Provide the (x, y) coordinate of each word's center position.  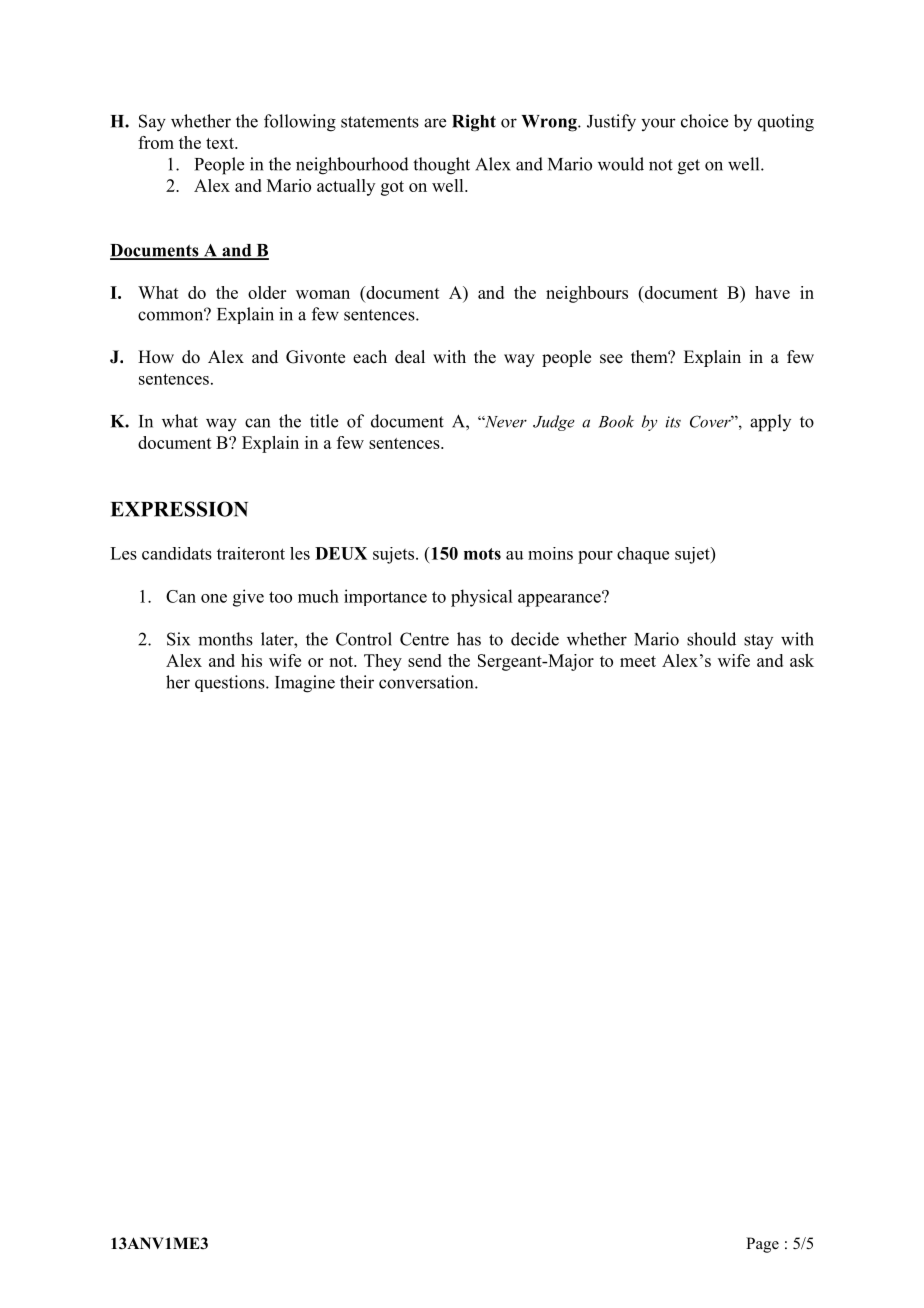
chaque (643, 555)
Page (762, 1245)
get (689, 167)
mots (482, 554)
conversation (427, 682)
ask (802, 660)
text (221, 143)
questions (231, 683)
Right (474, 123)
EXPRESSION (179, 509)
